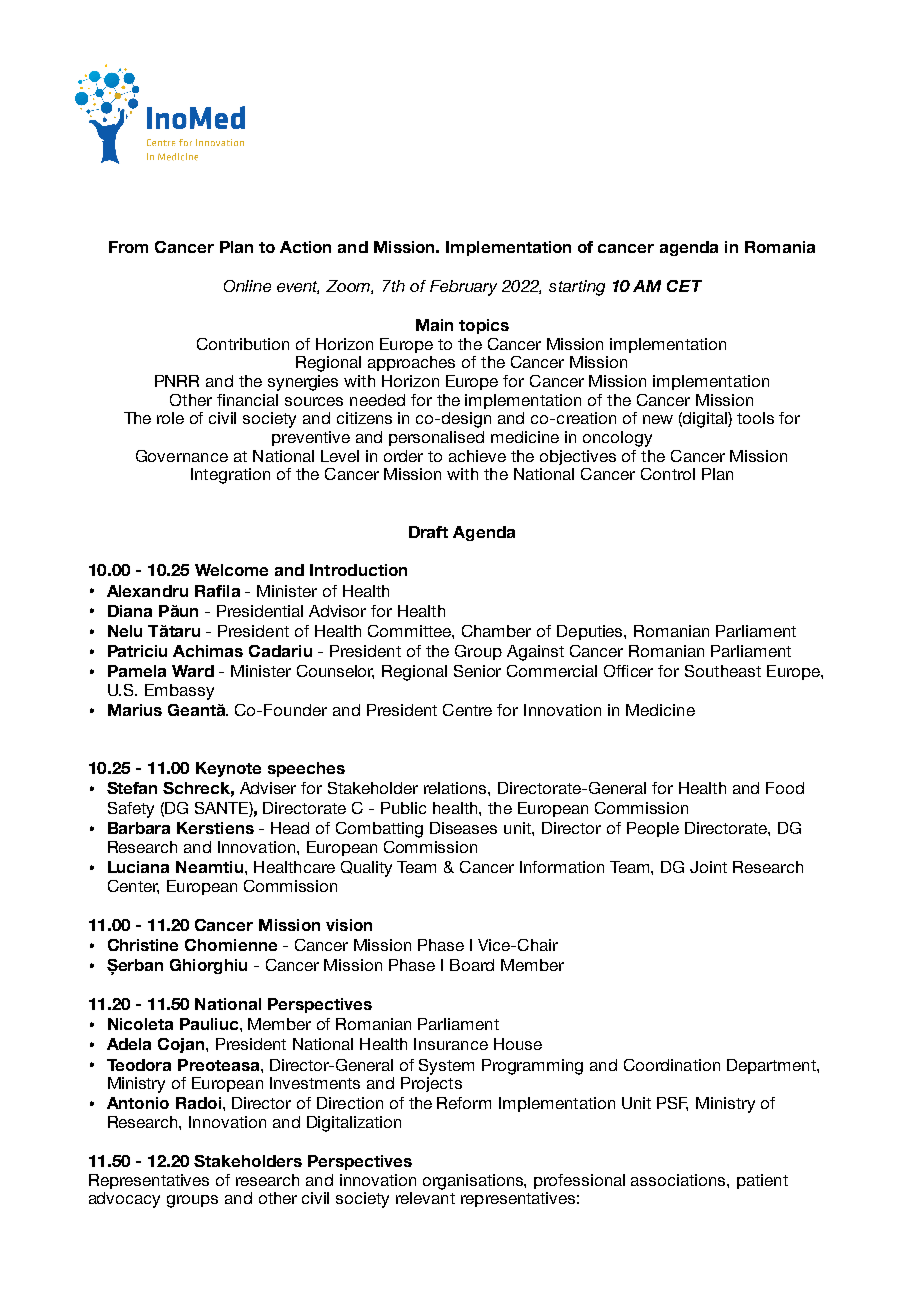 Image resolution: width=924 pixels, height=1308 pixels. Describe the element at coordinates (723, 671) in the image. I see `Southeast` at that location.
